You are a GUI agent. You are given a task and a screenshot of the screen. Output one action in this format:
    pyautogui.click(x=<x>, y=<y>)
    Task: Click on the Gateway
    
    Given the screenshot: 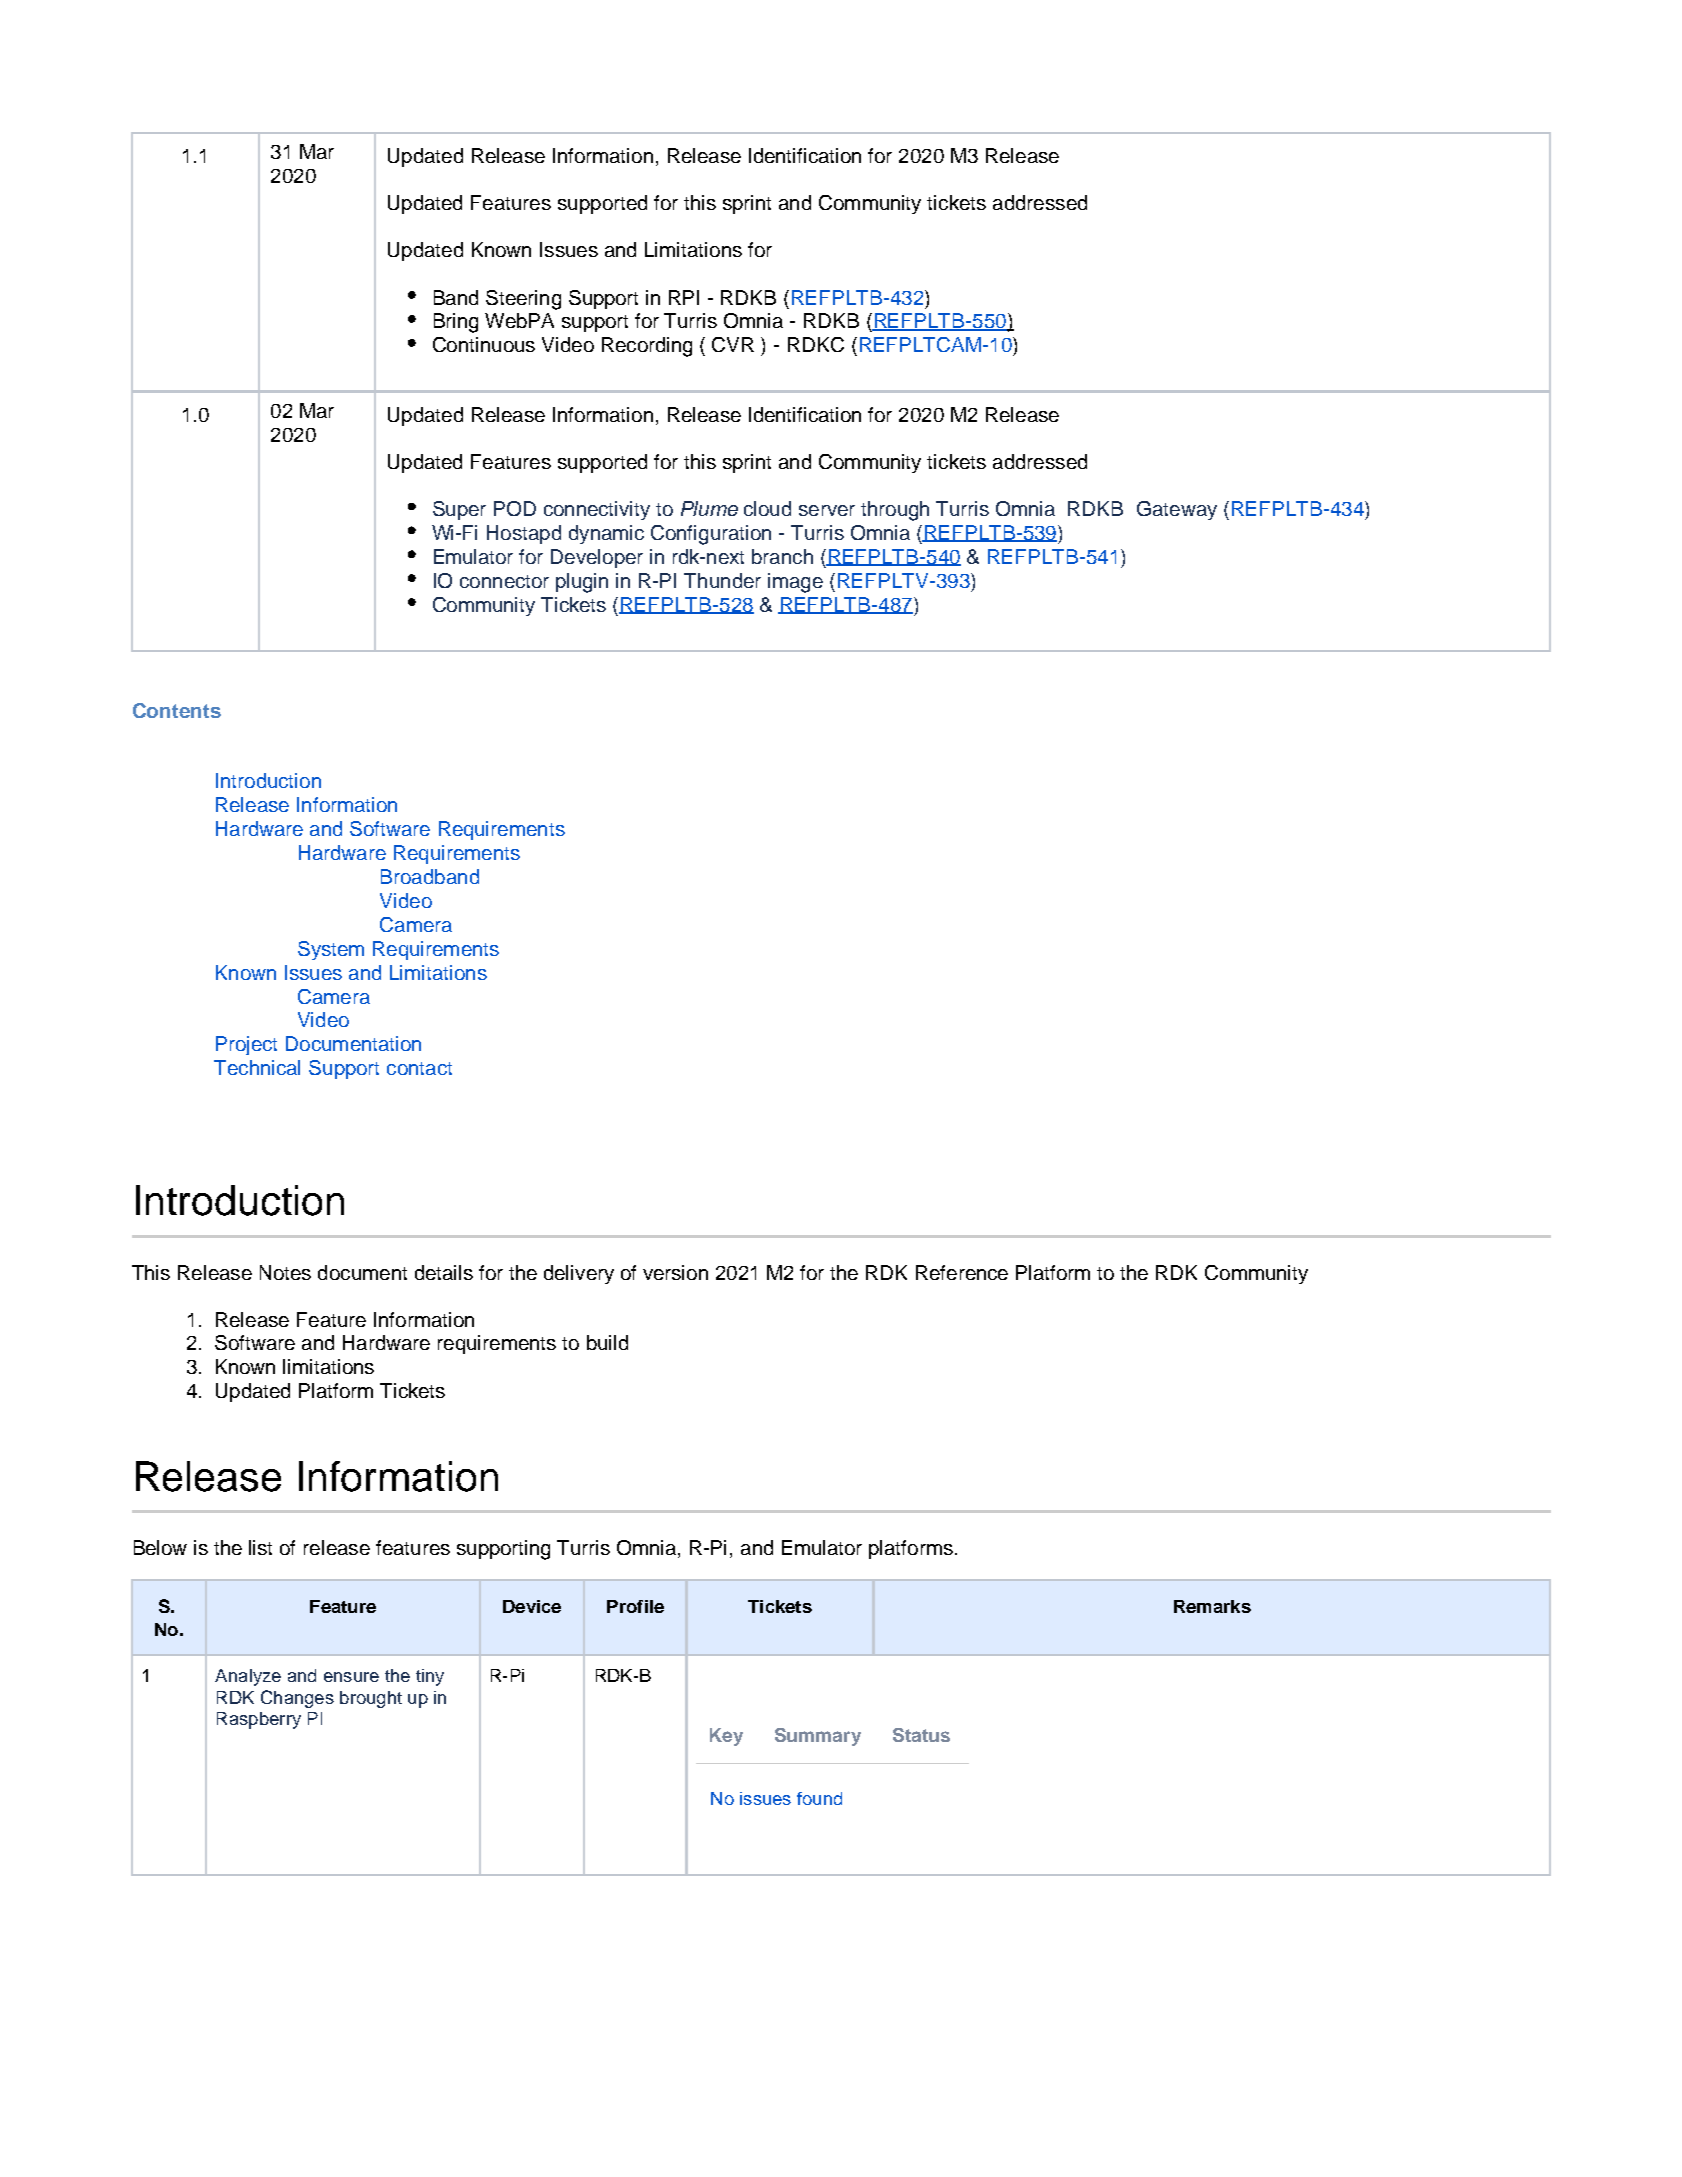 What is the action you would take?
    pyautogui.click(x=1177, y=510)
